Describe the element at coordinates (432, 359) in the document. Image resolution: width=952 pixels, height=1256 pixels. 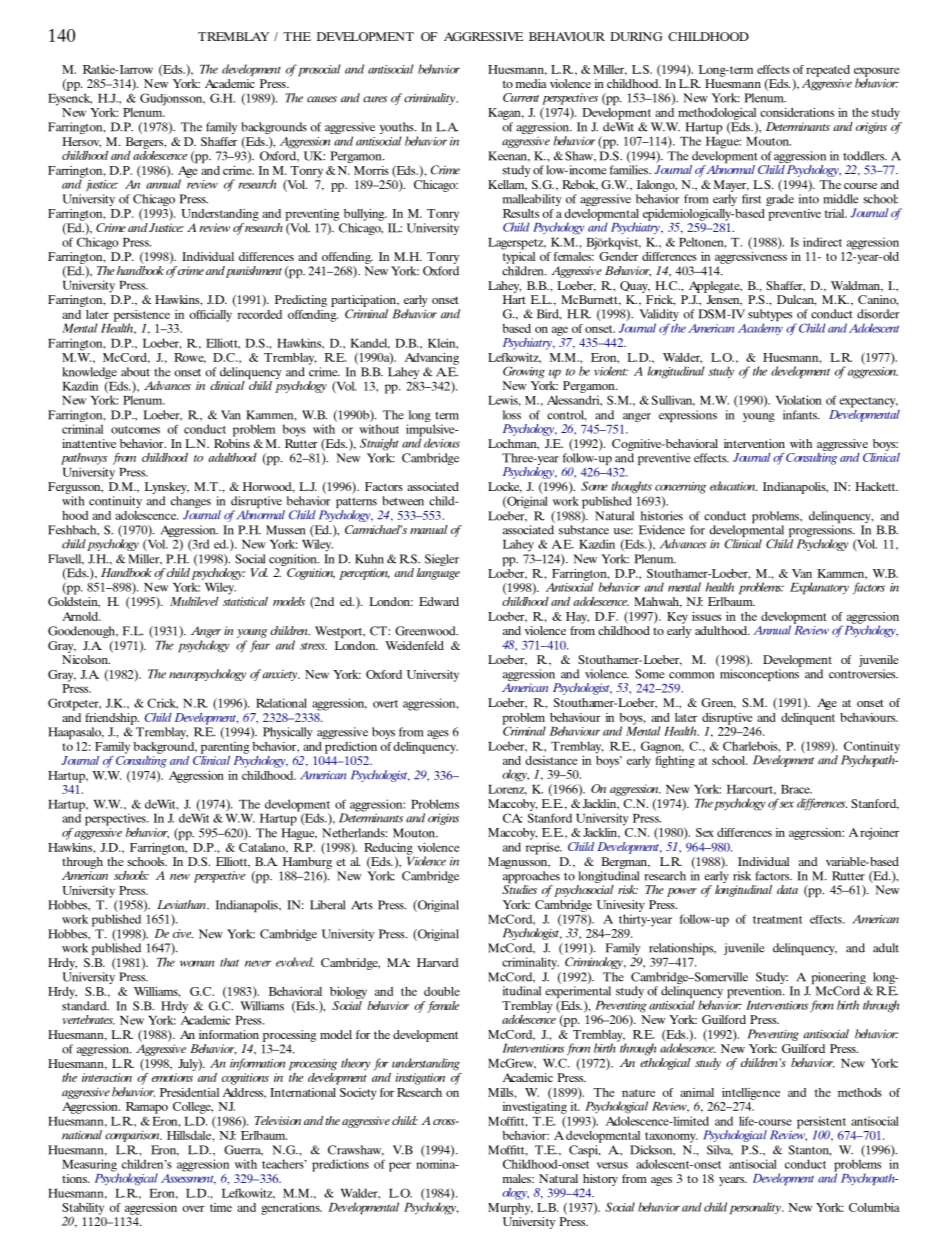
I see `Advancing` at that location.
